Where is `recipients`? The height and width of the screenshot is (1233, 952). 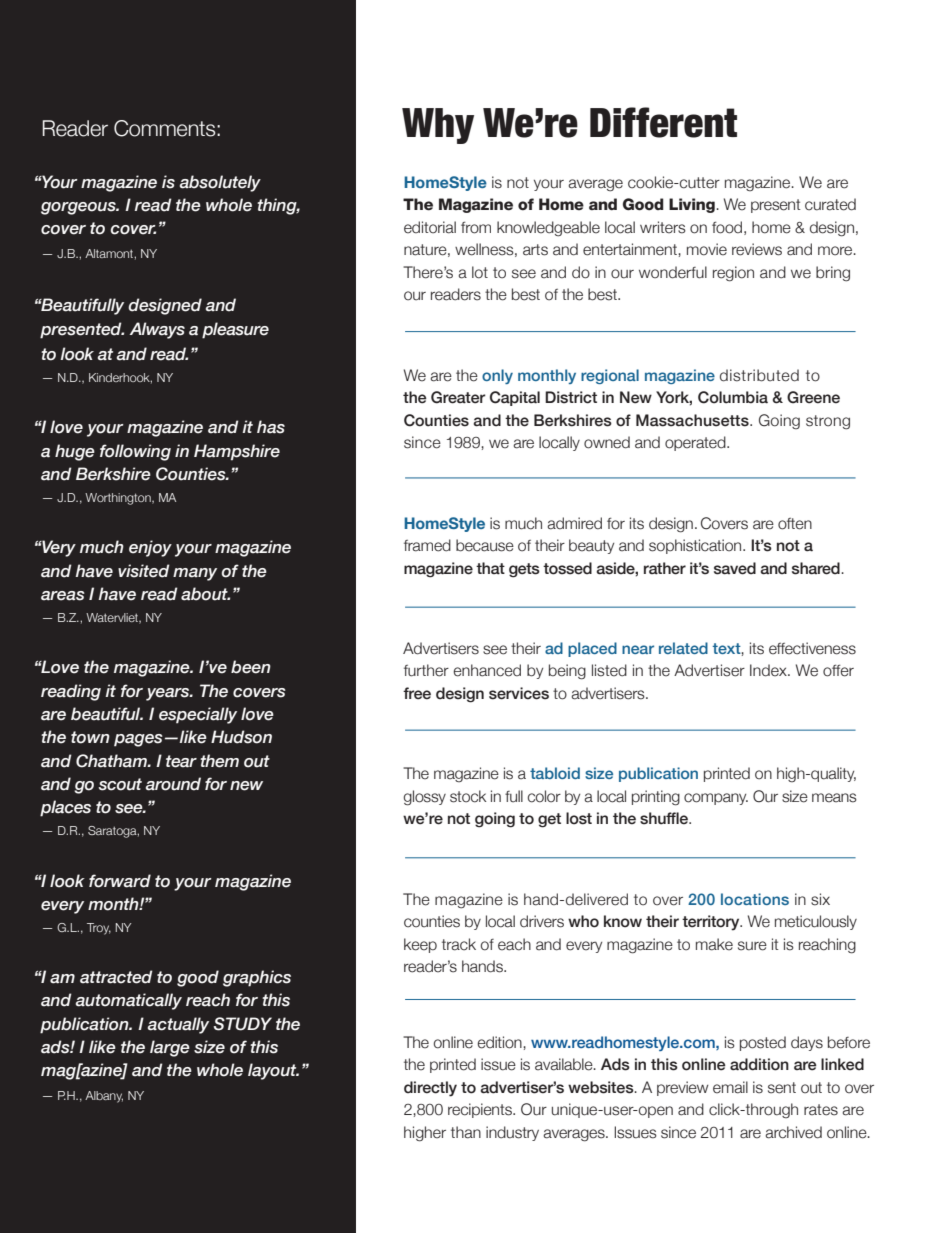
recipients is located at coordinates (481, 1110).
